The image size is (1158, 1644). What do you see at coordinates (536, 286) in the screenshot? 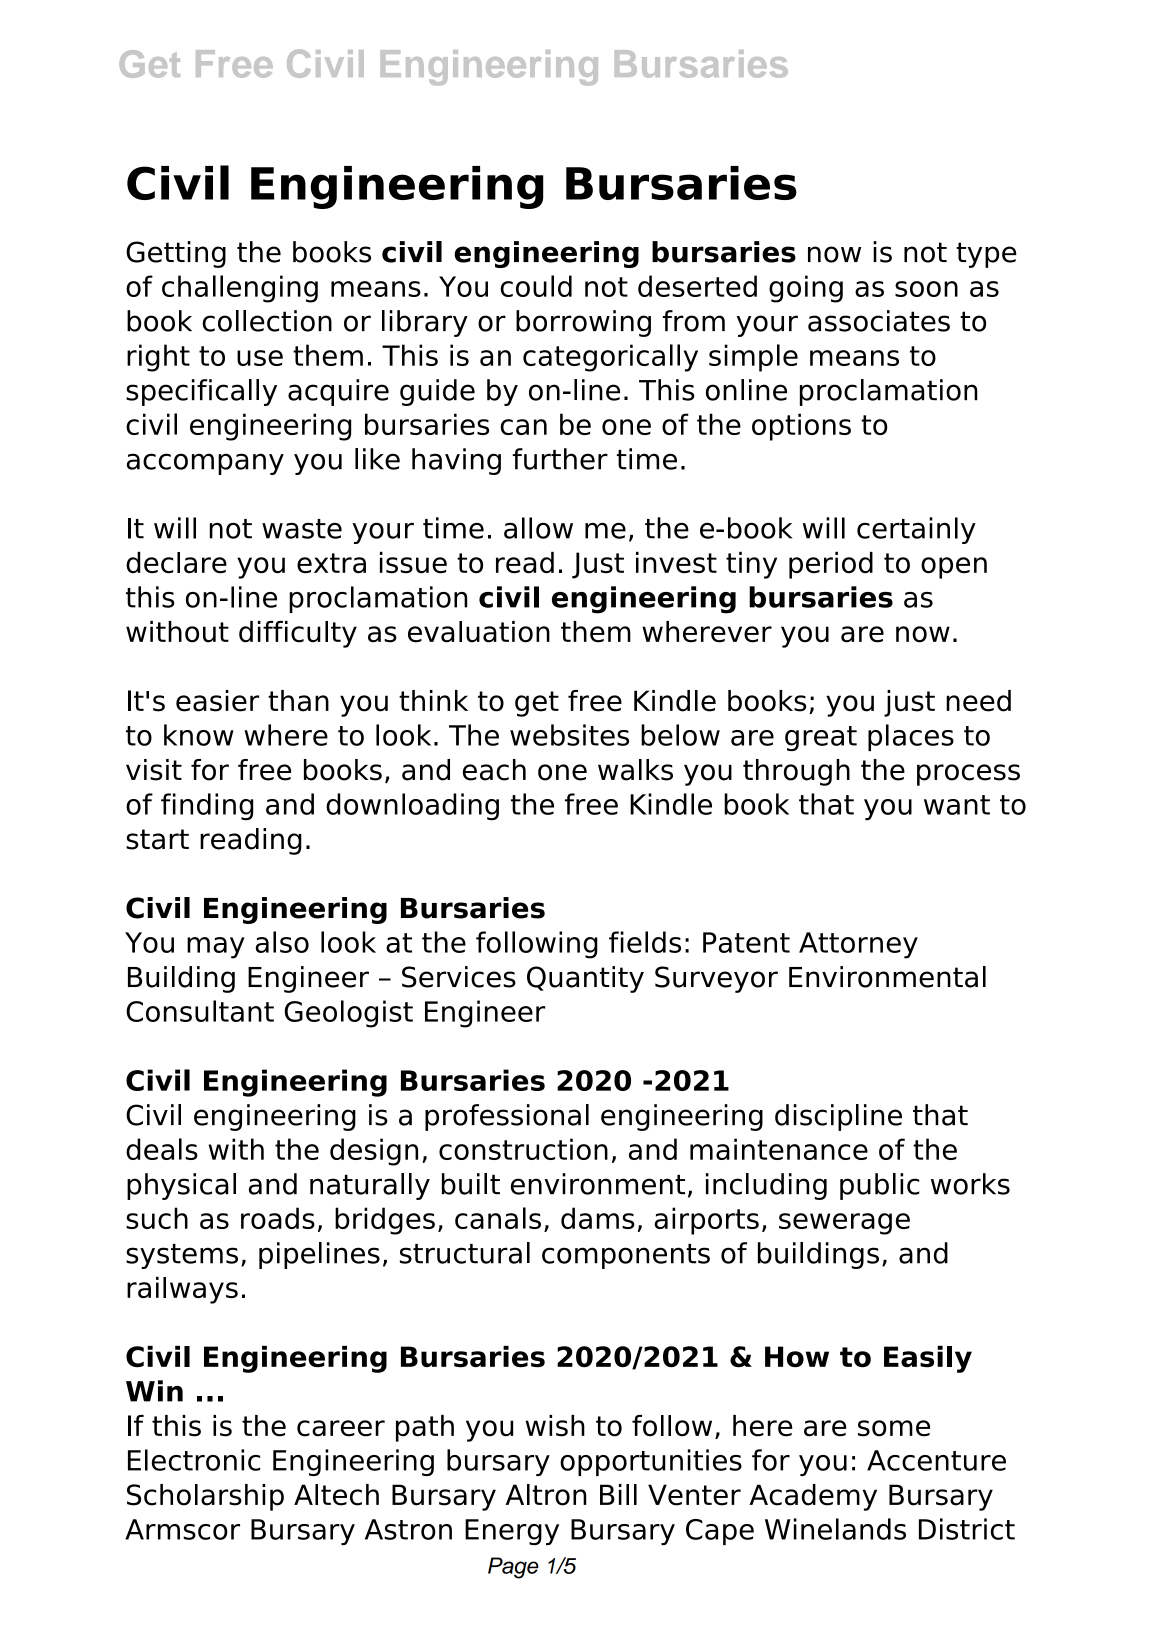
I see `could` at bounding box center [536, 286].
